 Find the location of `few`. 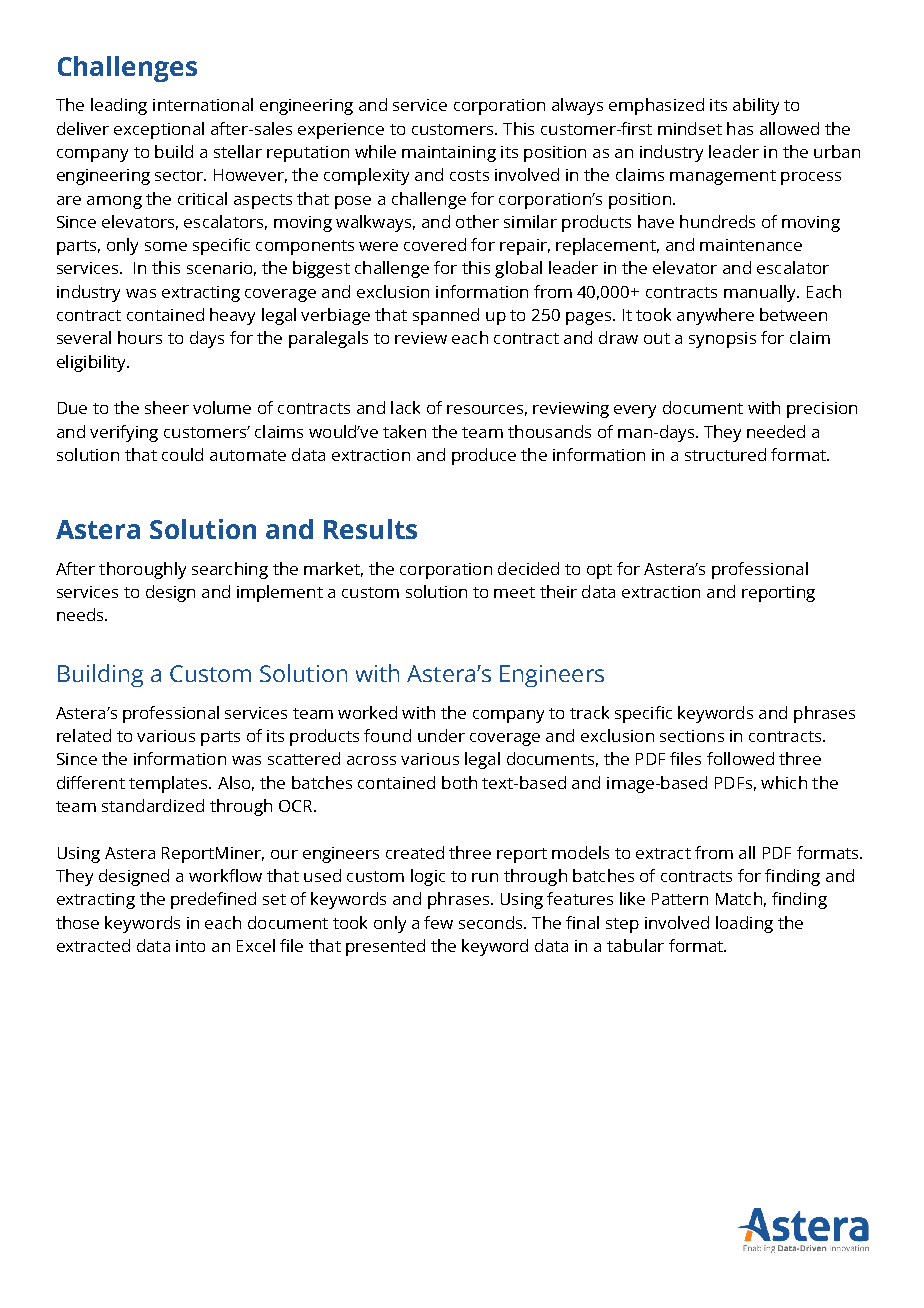

few is located at coordinates (438, 922).
